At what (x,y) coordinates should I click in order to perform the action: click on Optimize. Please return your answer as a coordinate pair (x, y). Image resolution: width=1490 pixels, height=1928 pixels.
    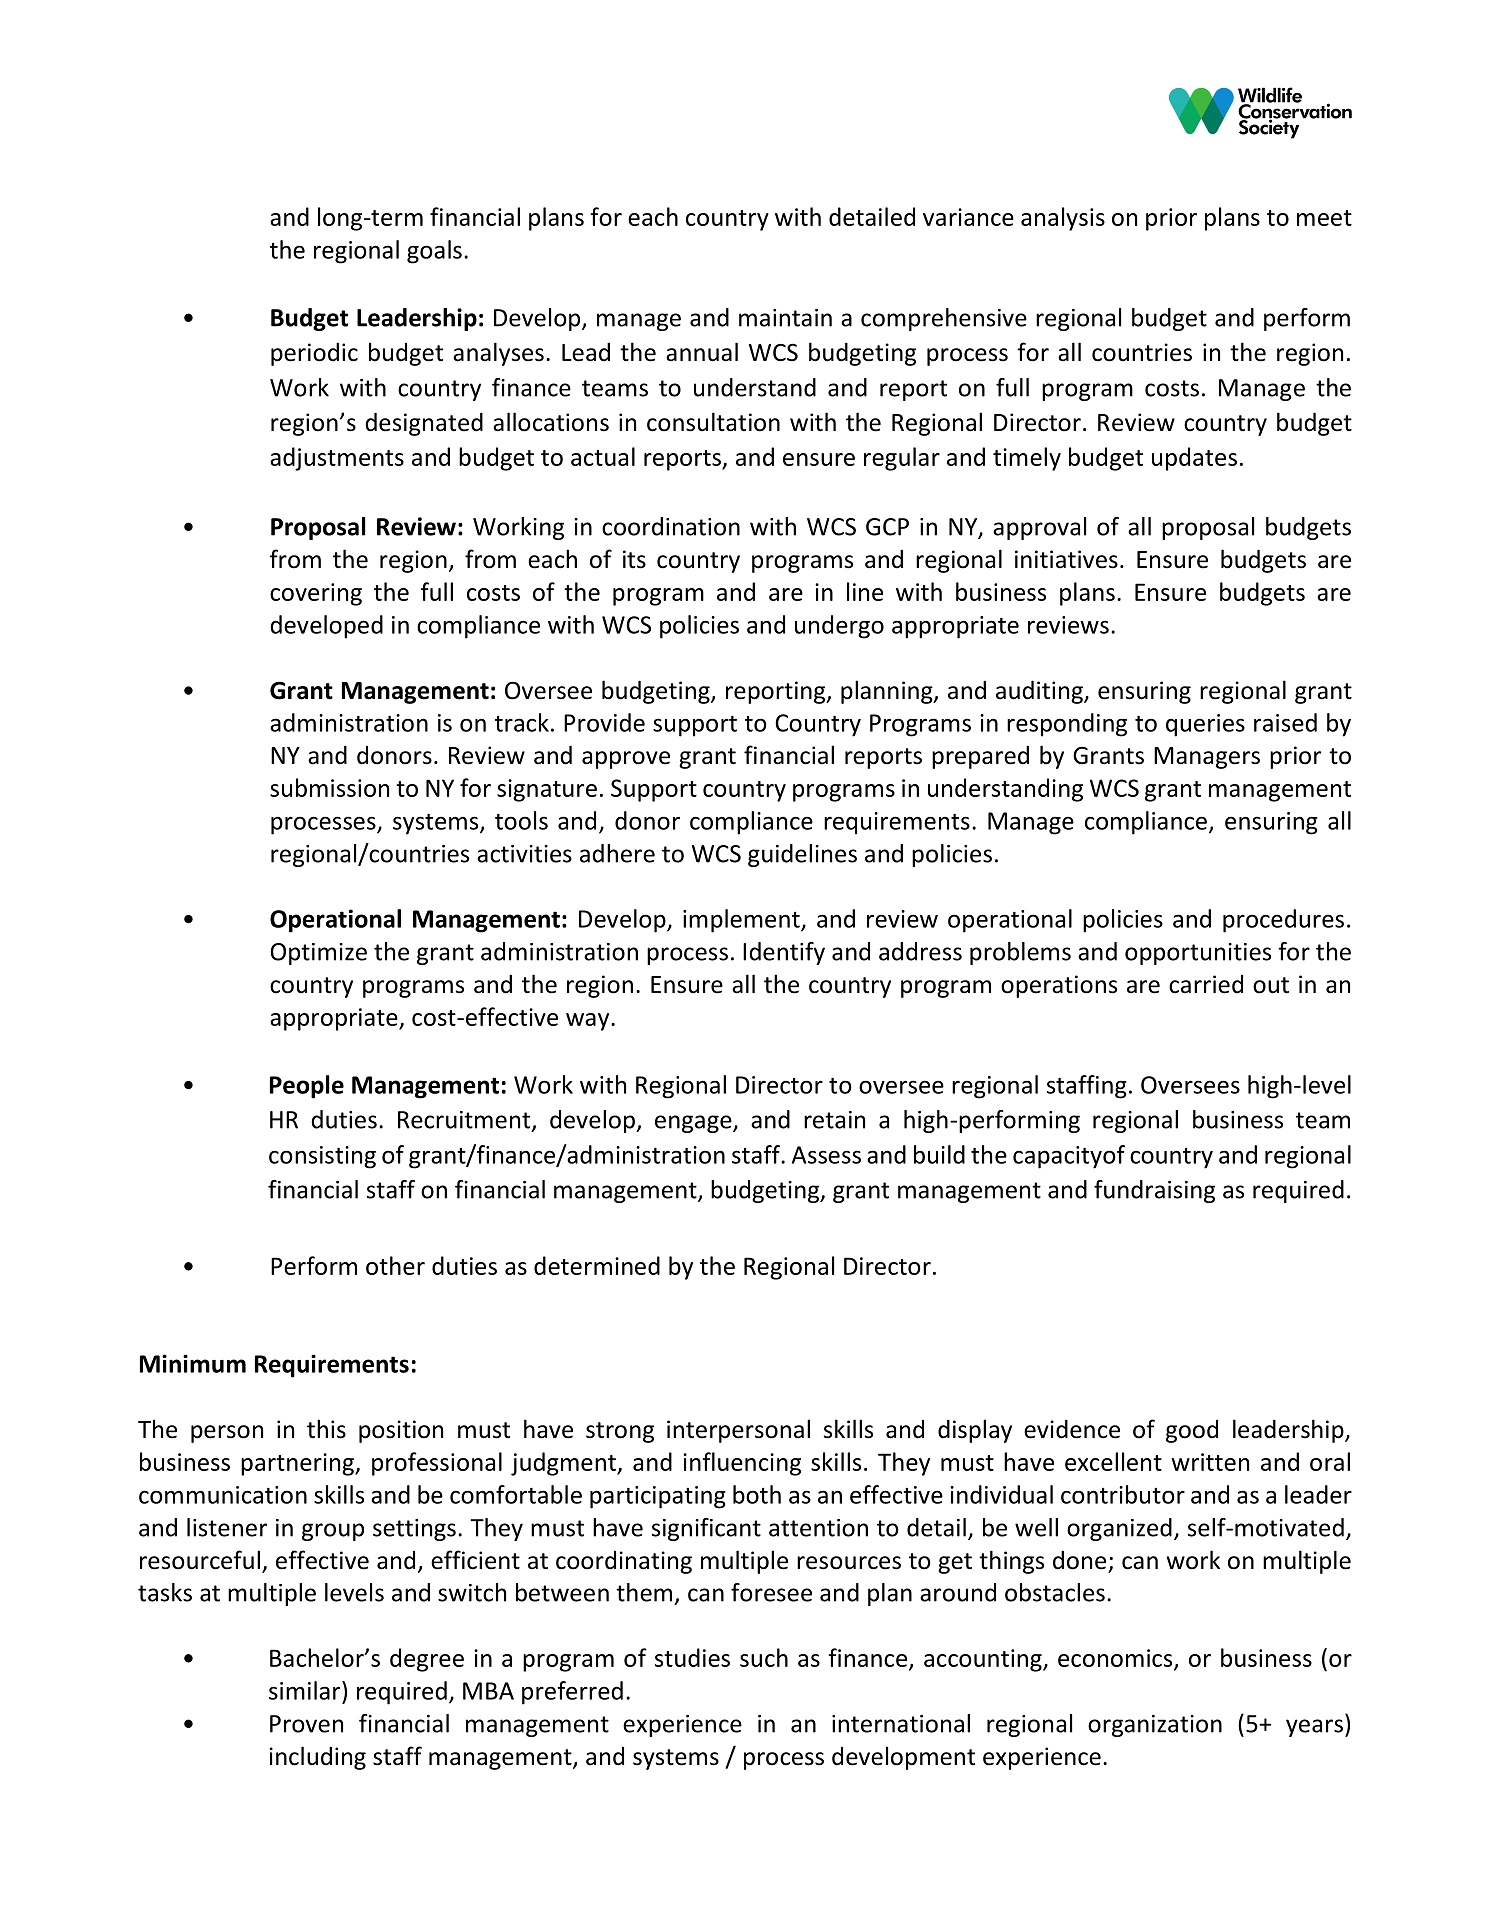
    Looking at the image, I should click on (319, 954).
